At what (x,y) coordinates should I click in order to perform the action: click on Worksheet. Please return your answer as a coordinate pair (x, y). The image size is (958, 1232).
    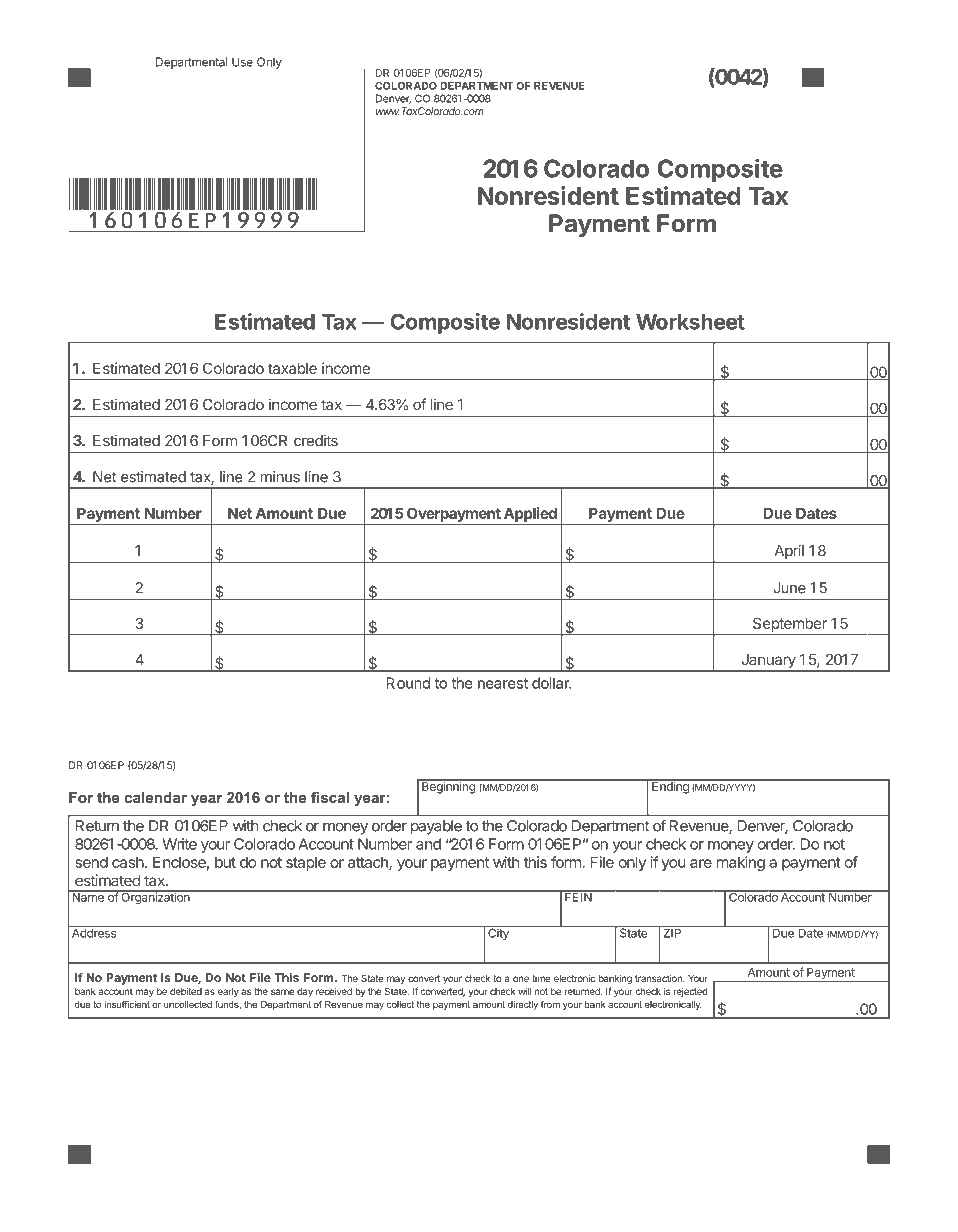
    Looking at the image, I should click on (690, 322).
